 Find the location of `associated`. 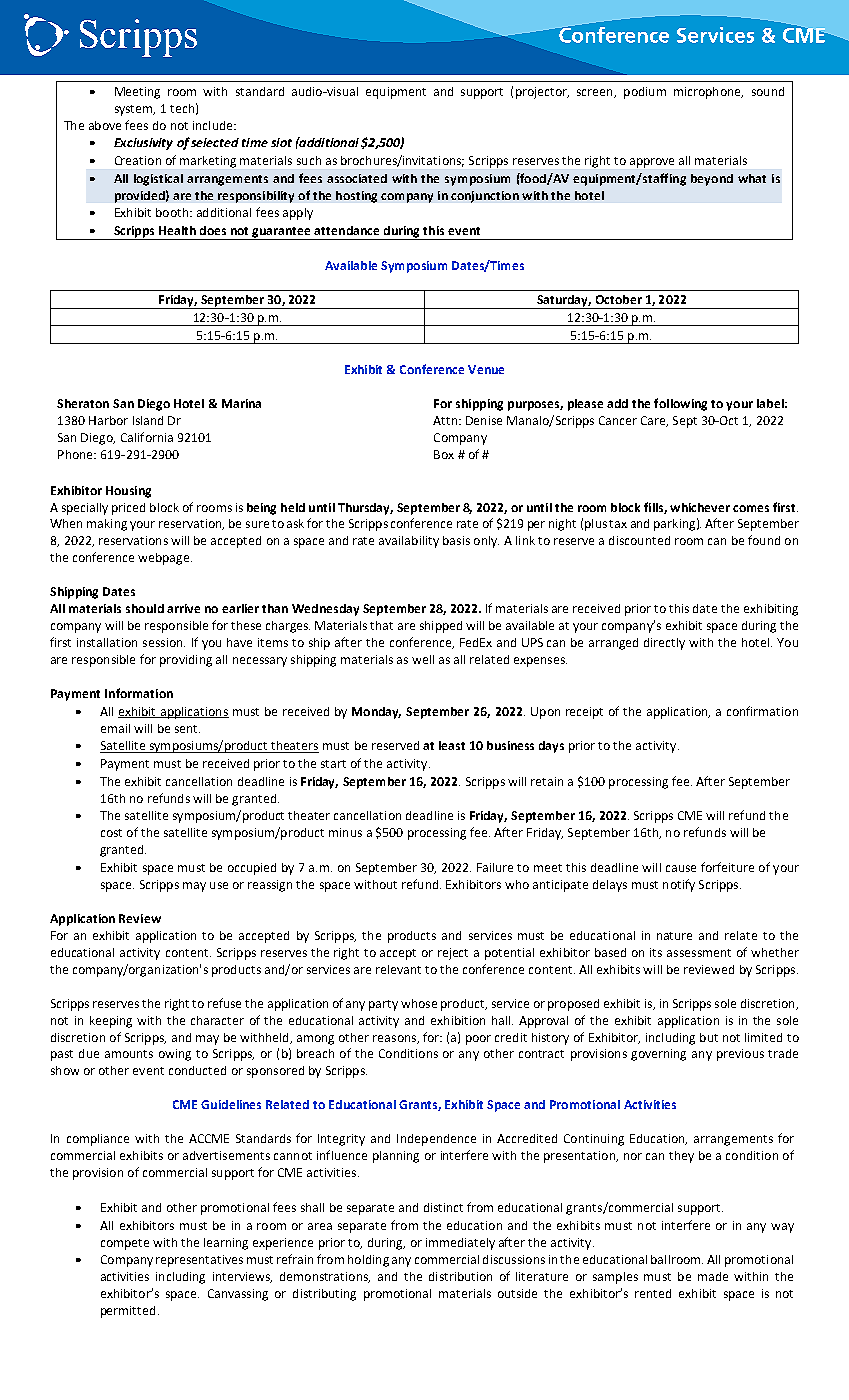

associated is located at coordinates (357, 178).
